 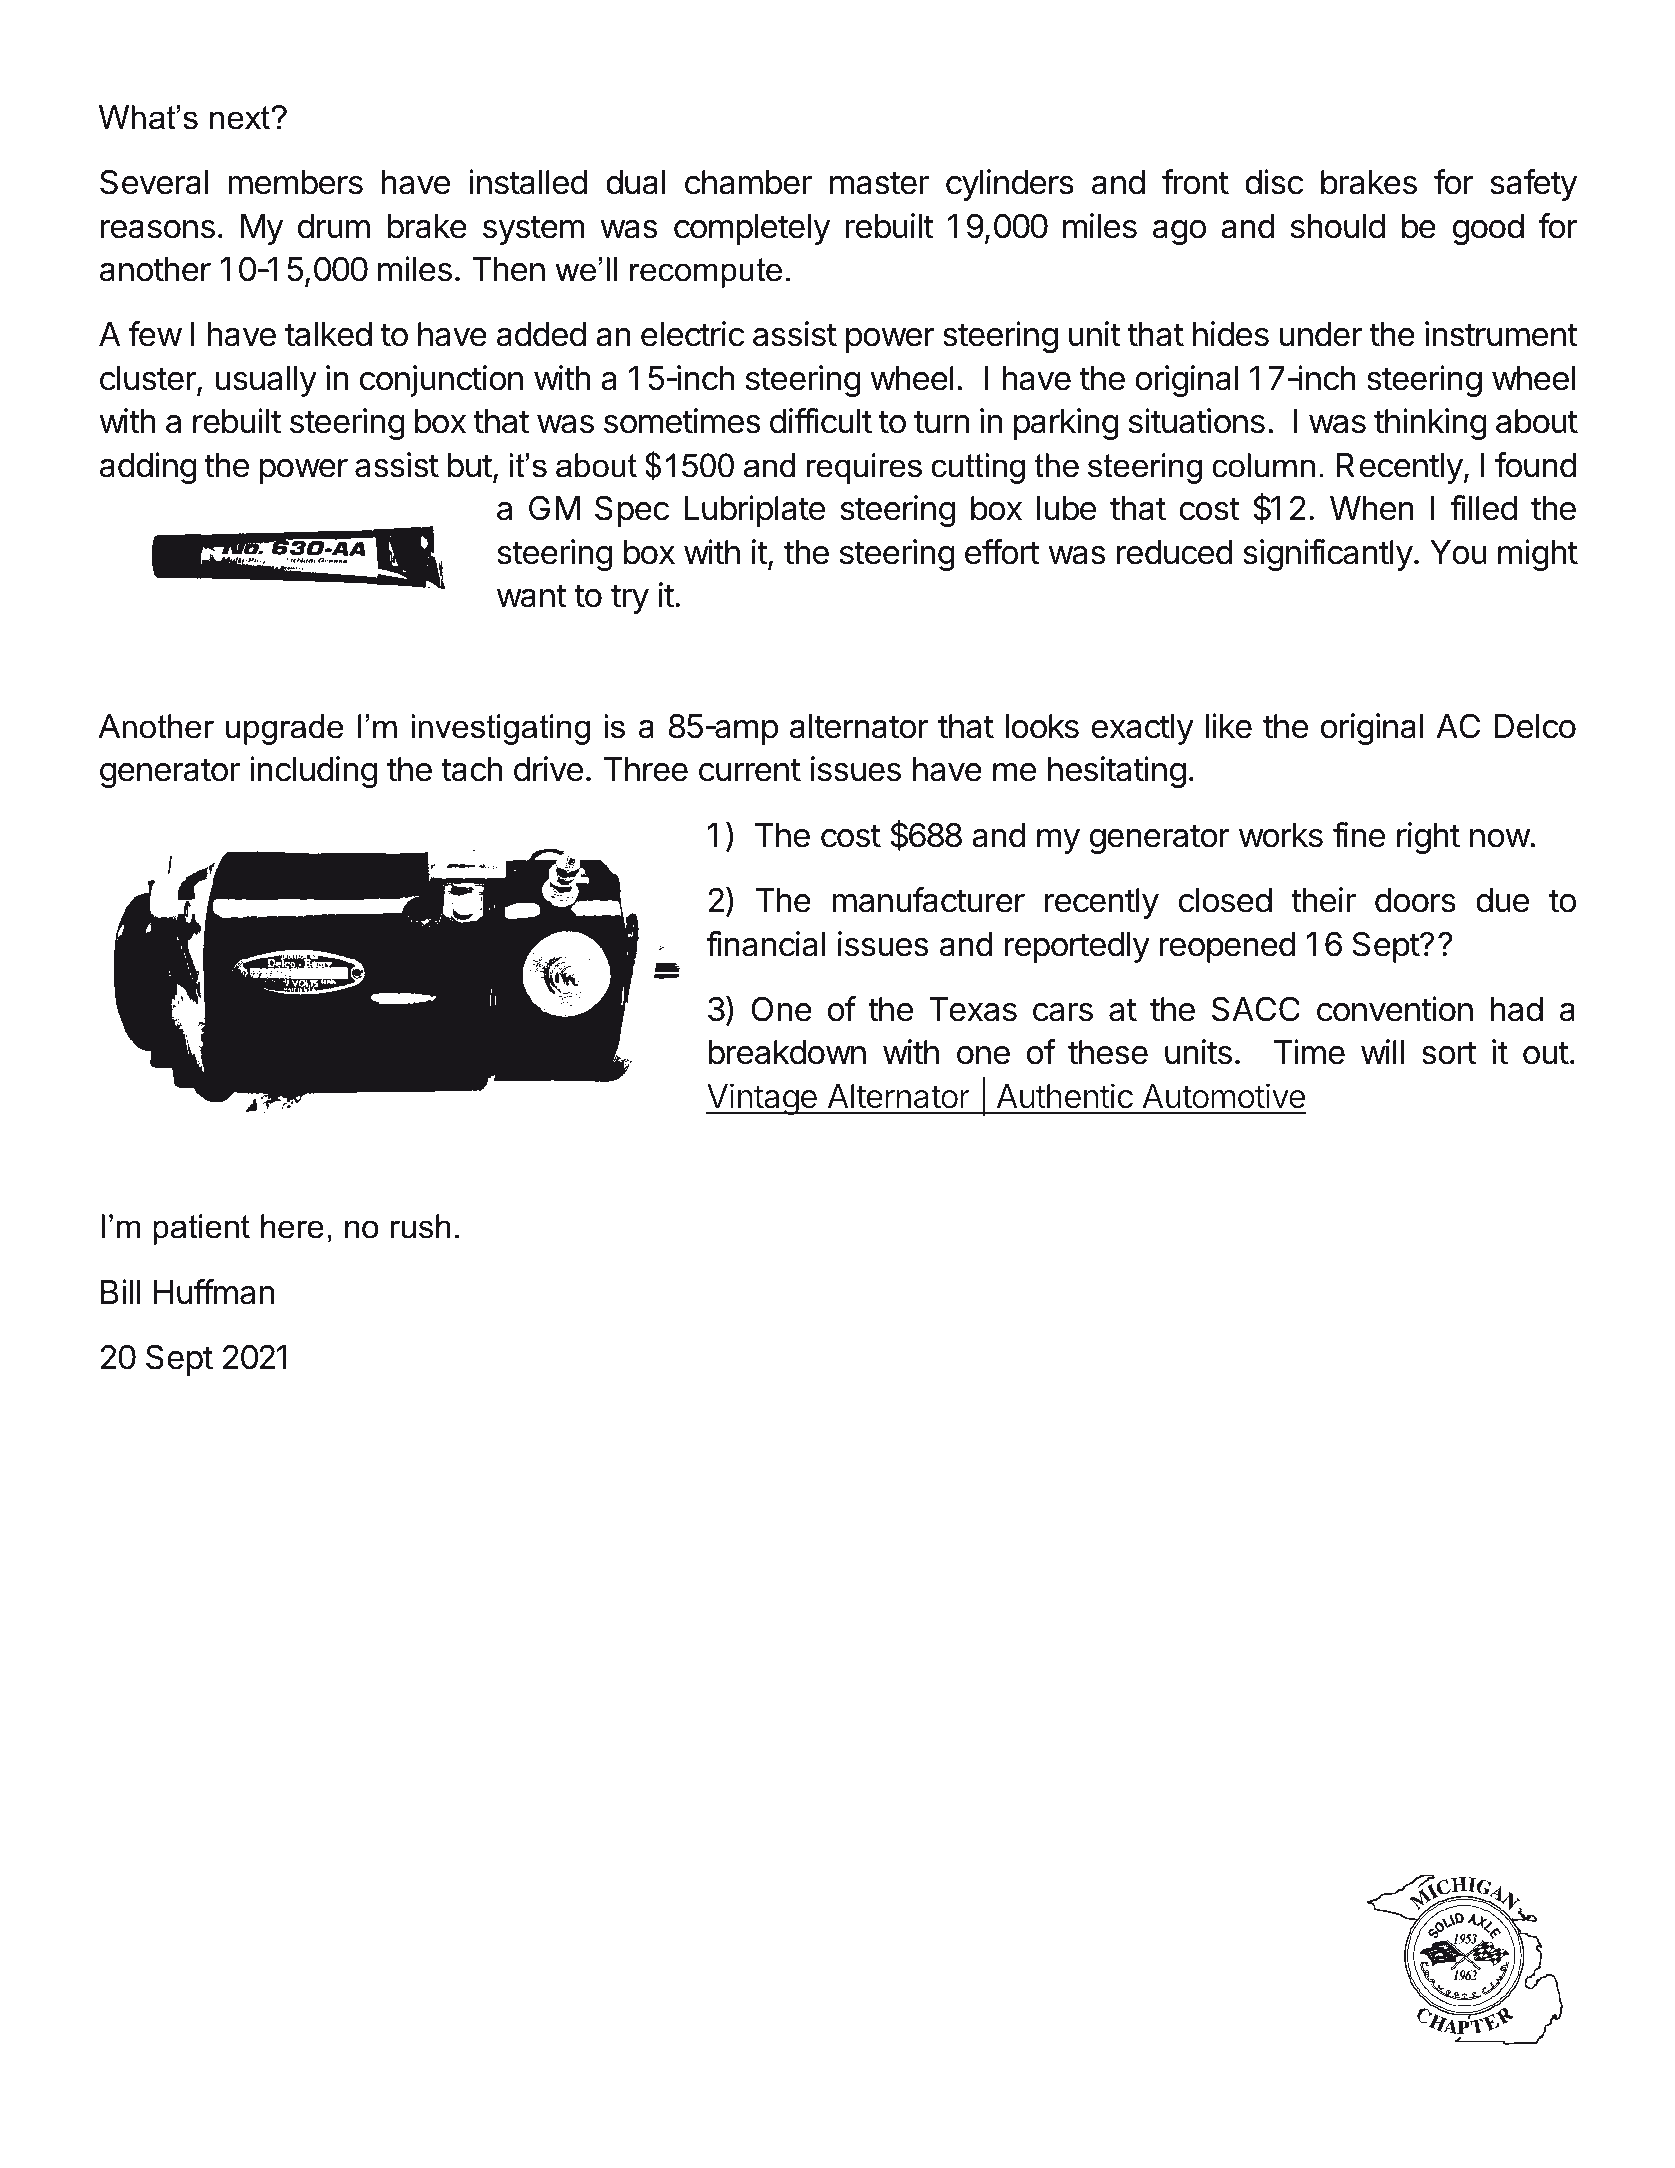 What do you see at coordinates (879, 183) in the page?
I see `master` at bounding box center [879, 183].
